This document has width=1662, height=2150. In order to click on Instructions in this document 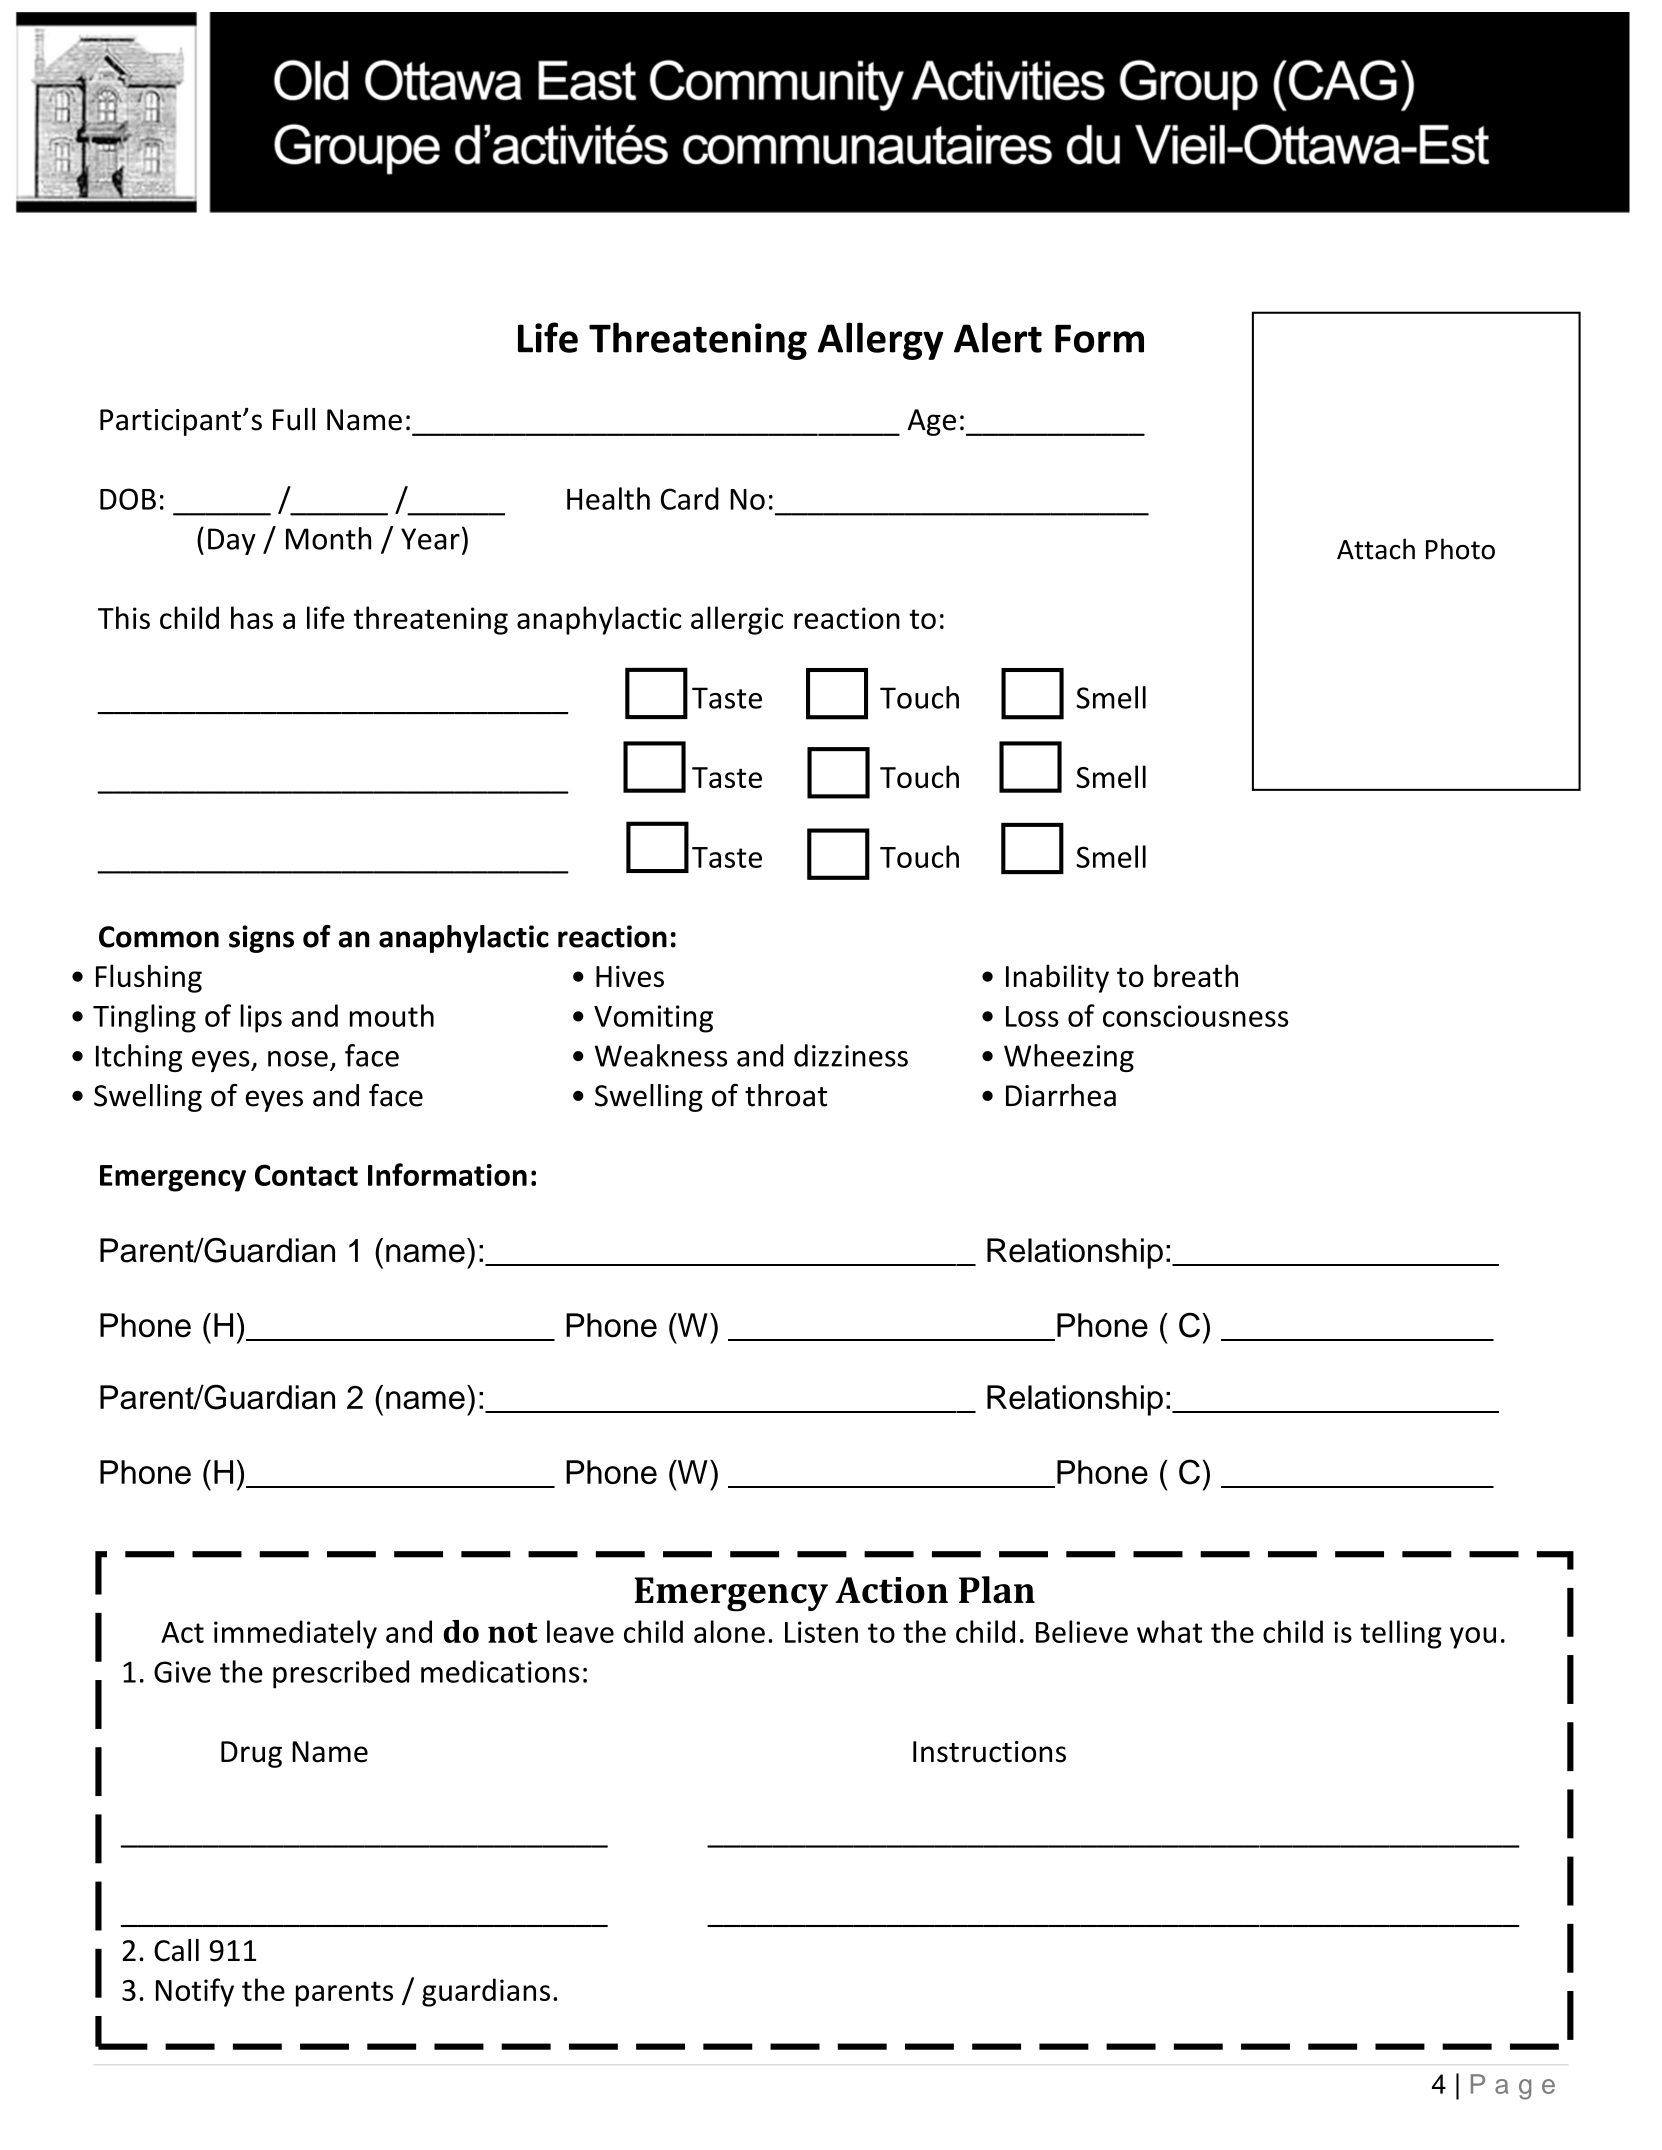, I will do `click(989, 1752)`.
